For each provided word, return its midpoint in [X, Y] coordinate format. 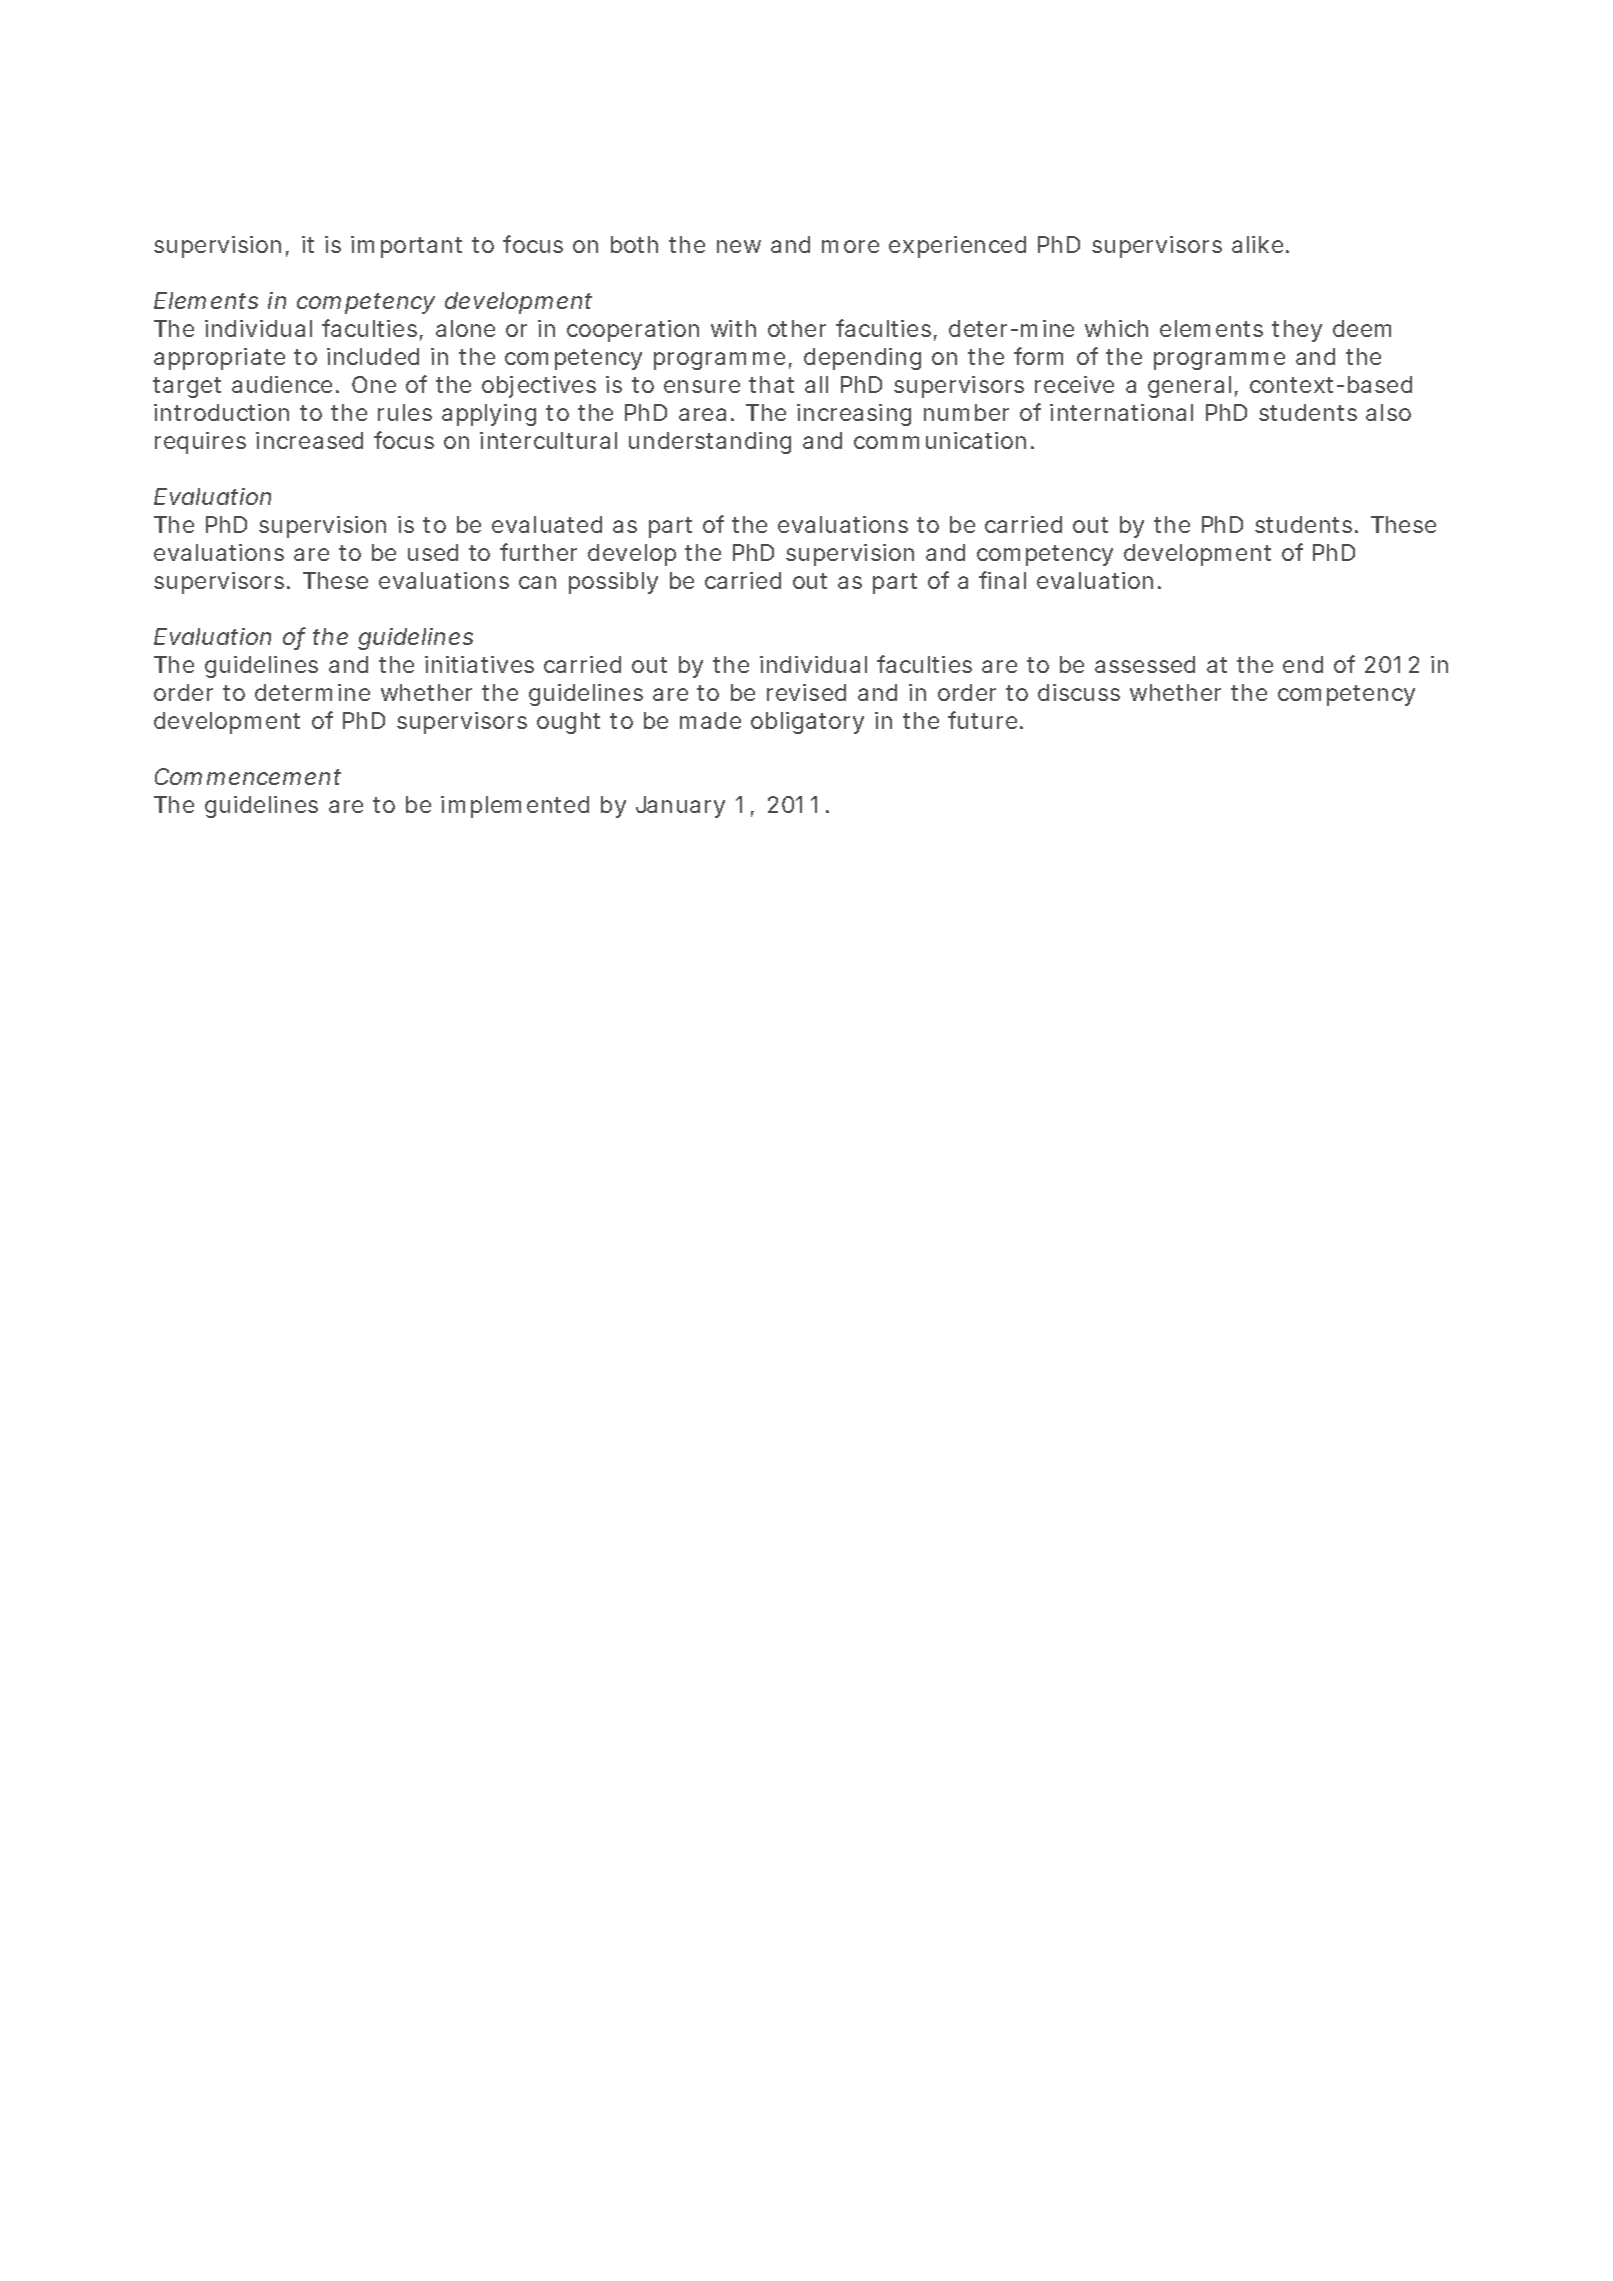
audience [285, 384]
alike [1260, 244]
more [850, 246]
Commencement [248, 776]
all [816, 384]
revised [806, 692]
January [680, 807]
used [433, 552]
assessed [1145, 664]
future [985, 720]
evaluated [547, 524]
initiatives [479, 664]
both [634, 244]
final [1002, 580]
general [1189, 387]
